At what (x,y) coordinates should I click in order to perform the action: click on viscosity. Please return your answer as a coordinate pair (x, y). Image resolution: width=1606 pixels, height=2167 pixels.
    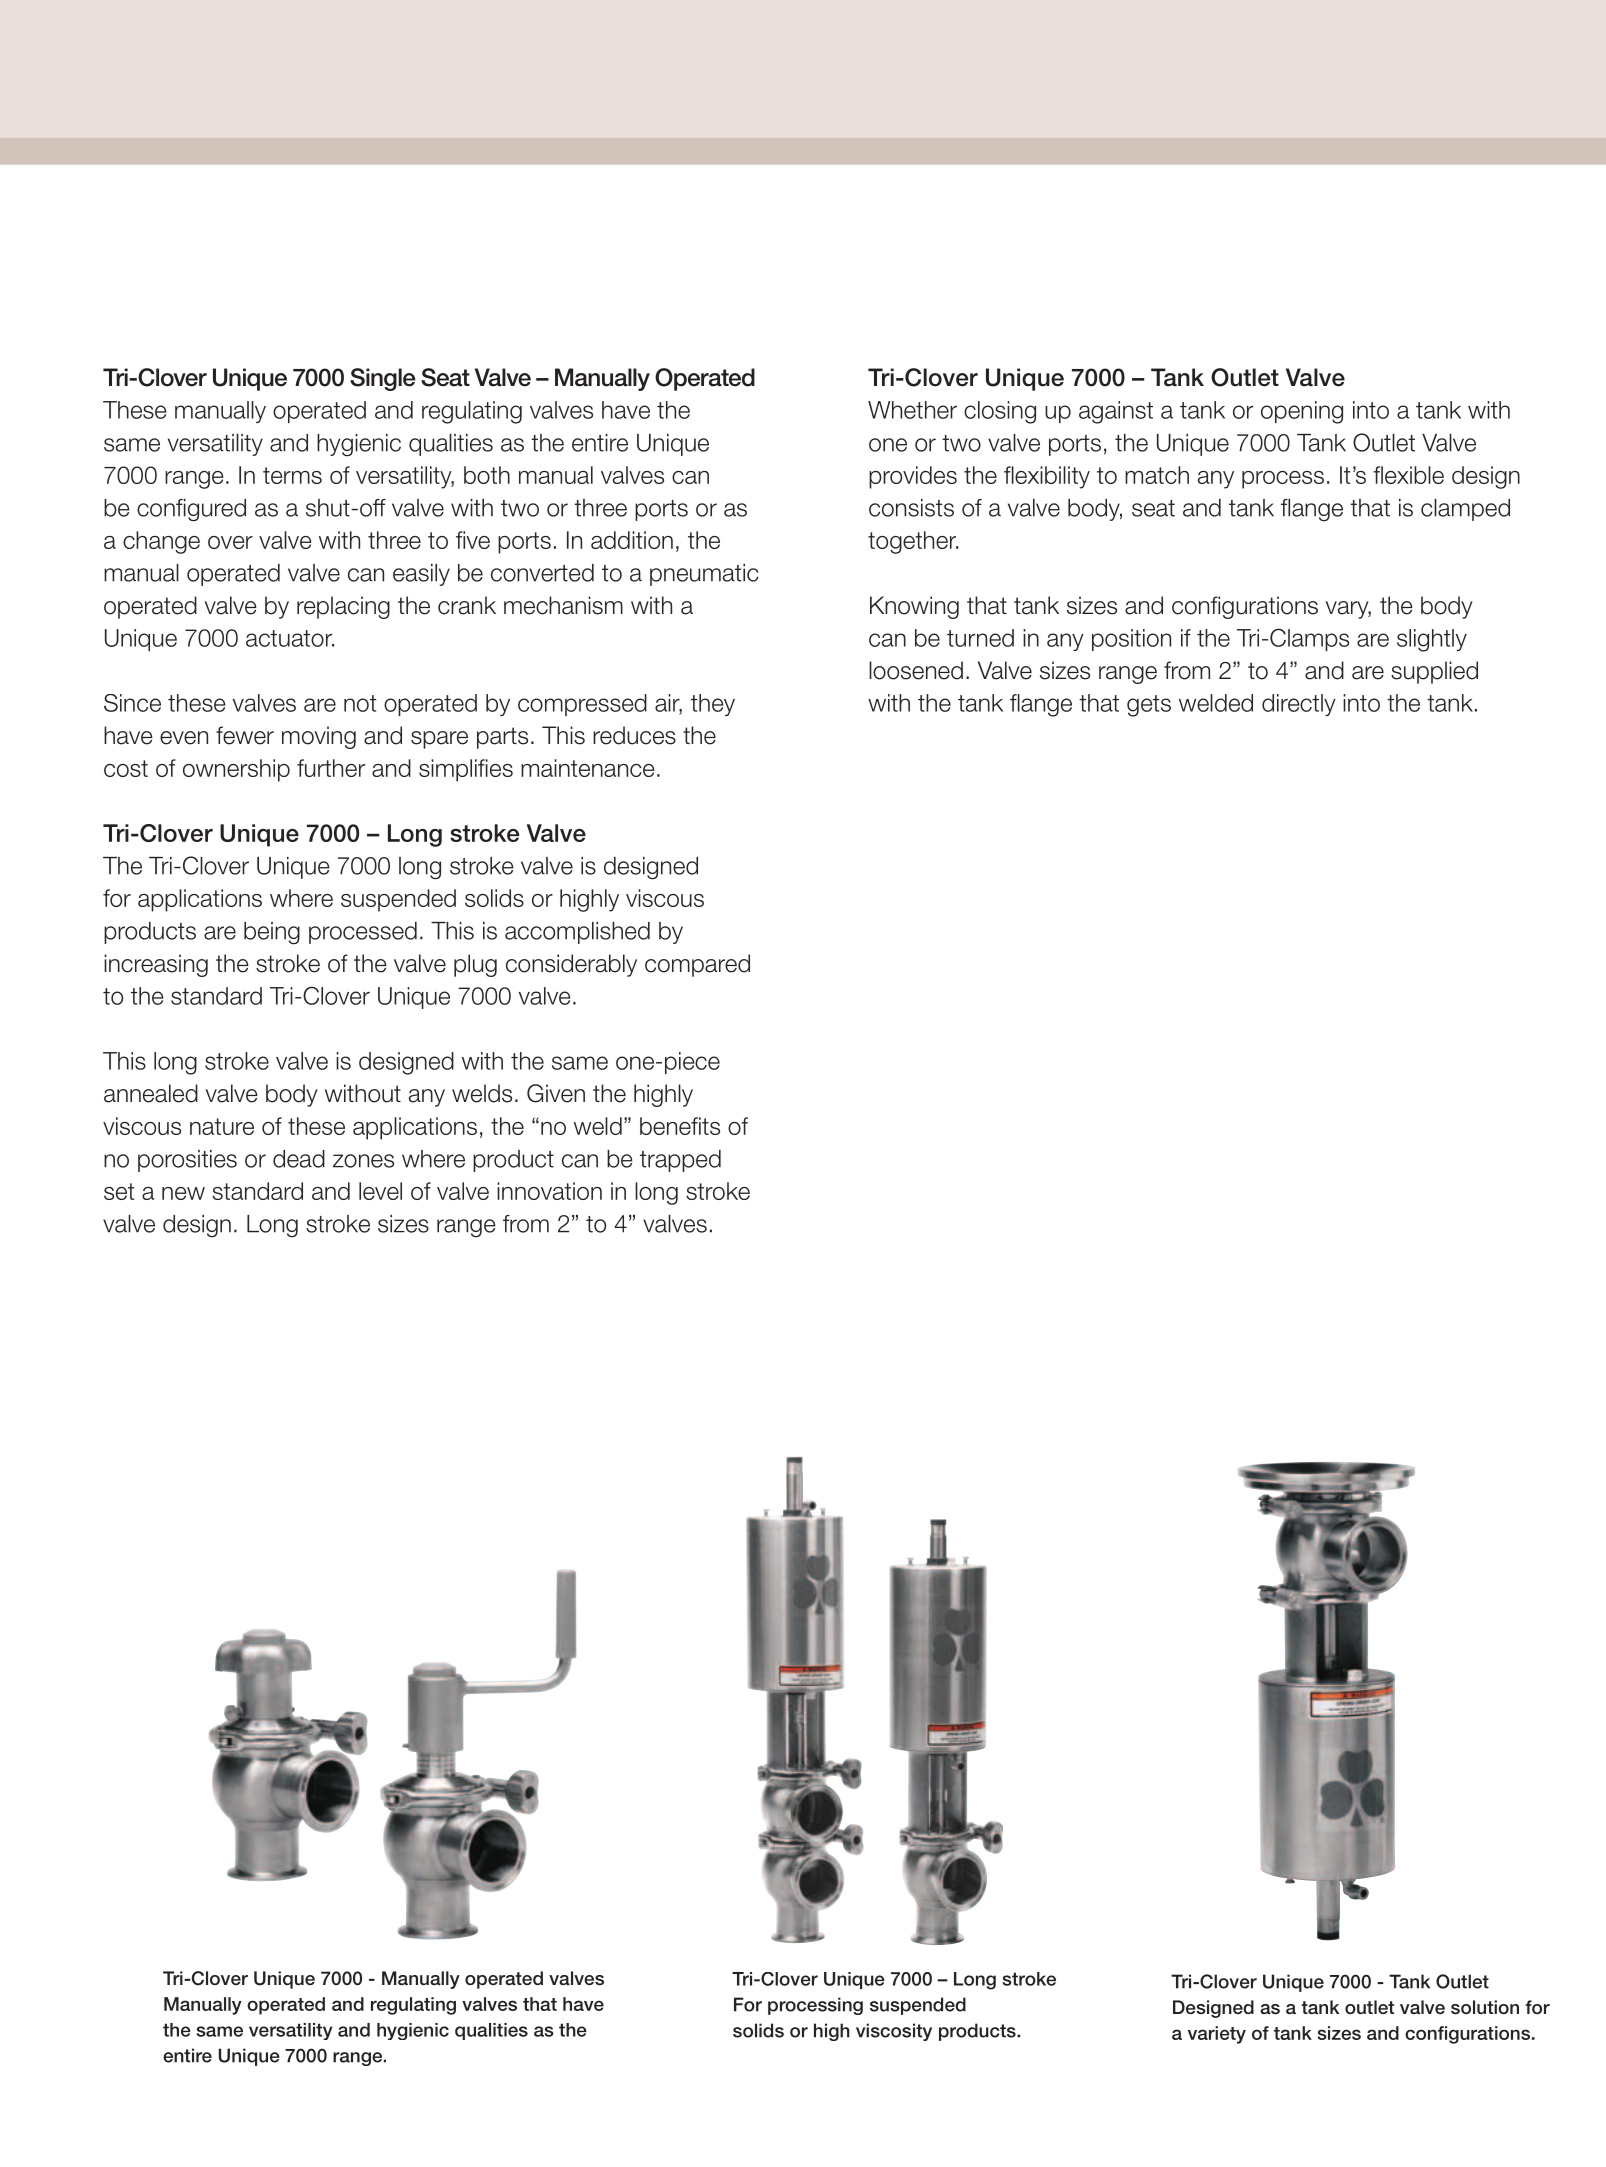
    Looking at the image, I should click on (894, 2032).
